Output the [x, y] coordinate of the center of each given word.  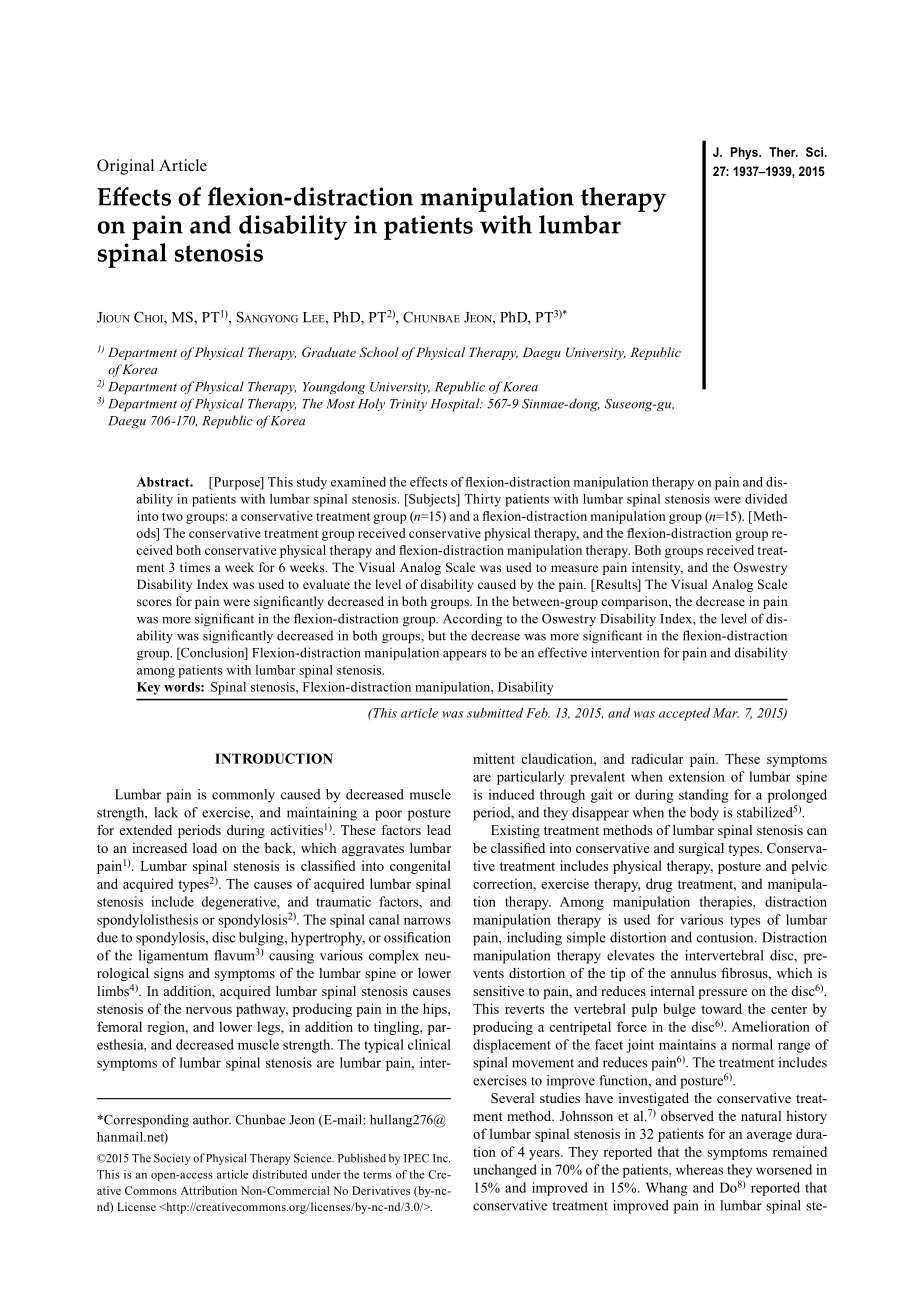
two [172, 517]
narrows [427, 921]
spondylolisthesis [147, 921]
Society [172, 1159]
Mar [726, 713]
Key [148, 688]
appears [464, 656]
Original [125, 167]
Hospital [456, 405]
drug [659, 885]
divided [766, 499]
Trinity [408, 405]
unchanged [505, 1171]
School [379, 352]
